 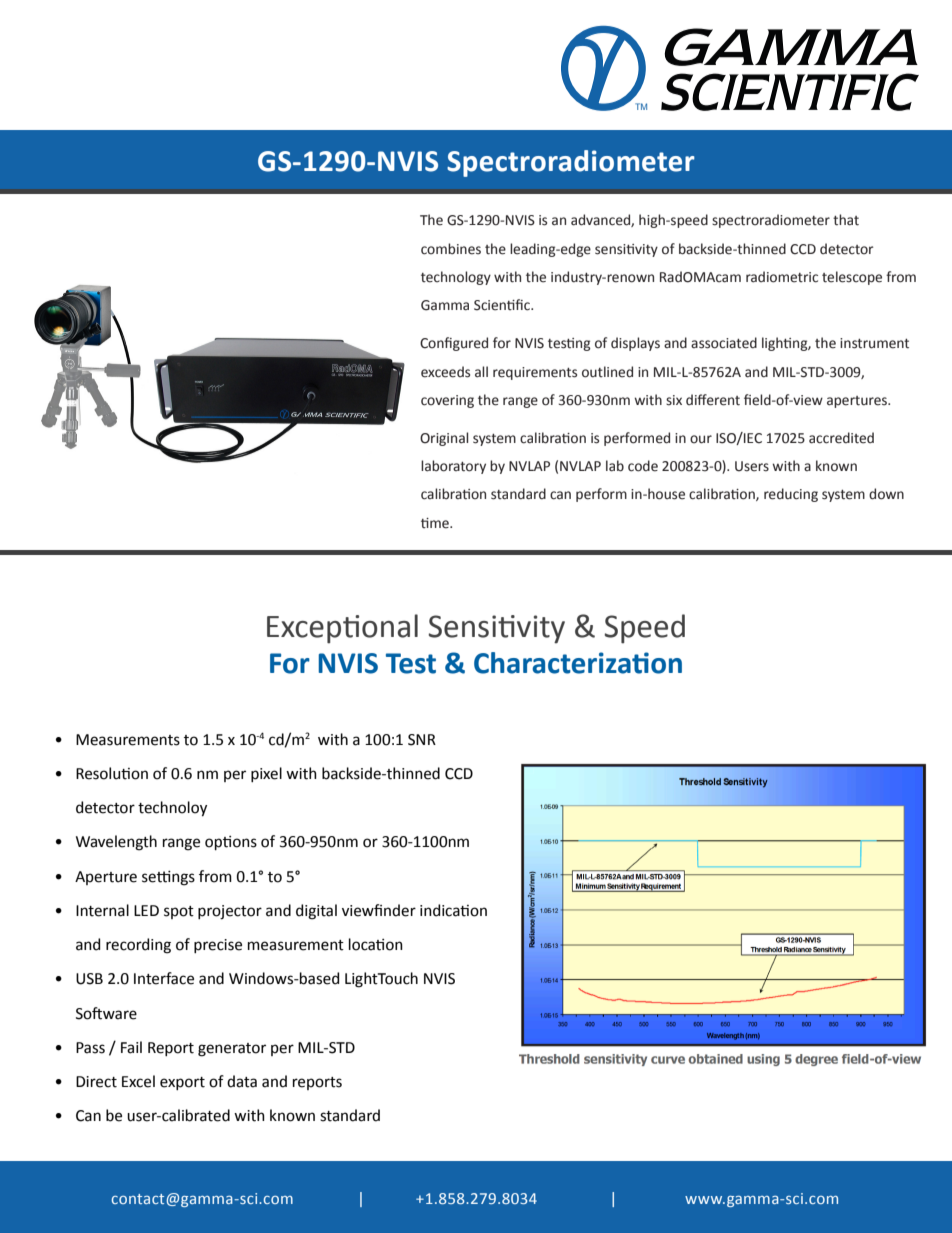 What do you see at coordinates (782, 277) in the screenshot?
I see `radiometric` at bounding box center [782, 277].
